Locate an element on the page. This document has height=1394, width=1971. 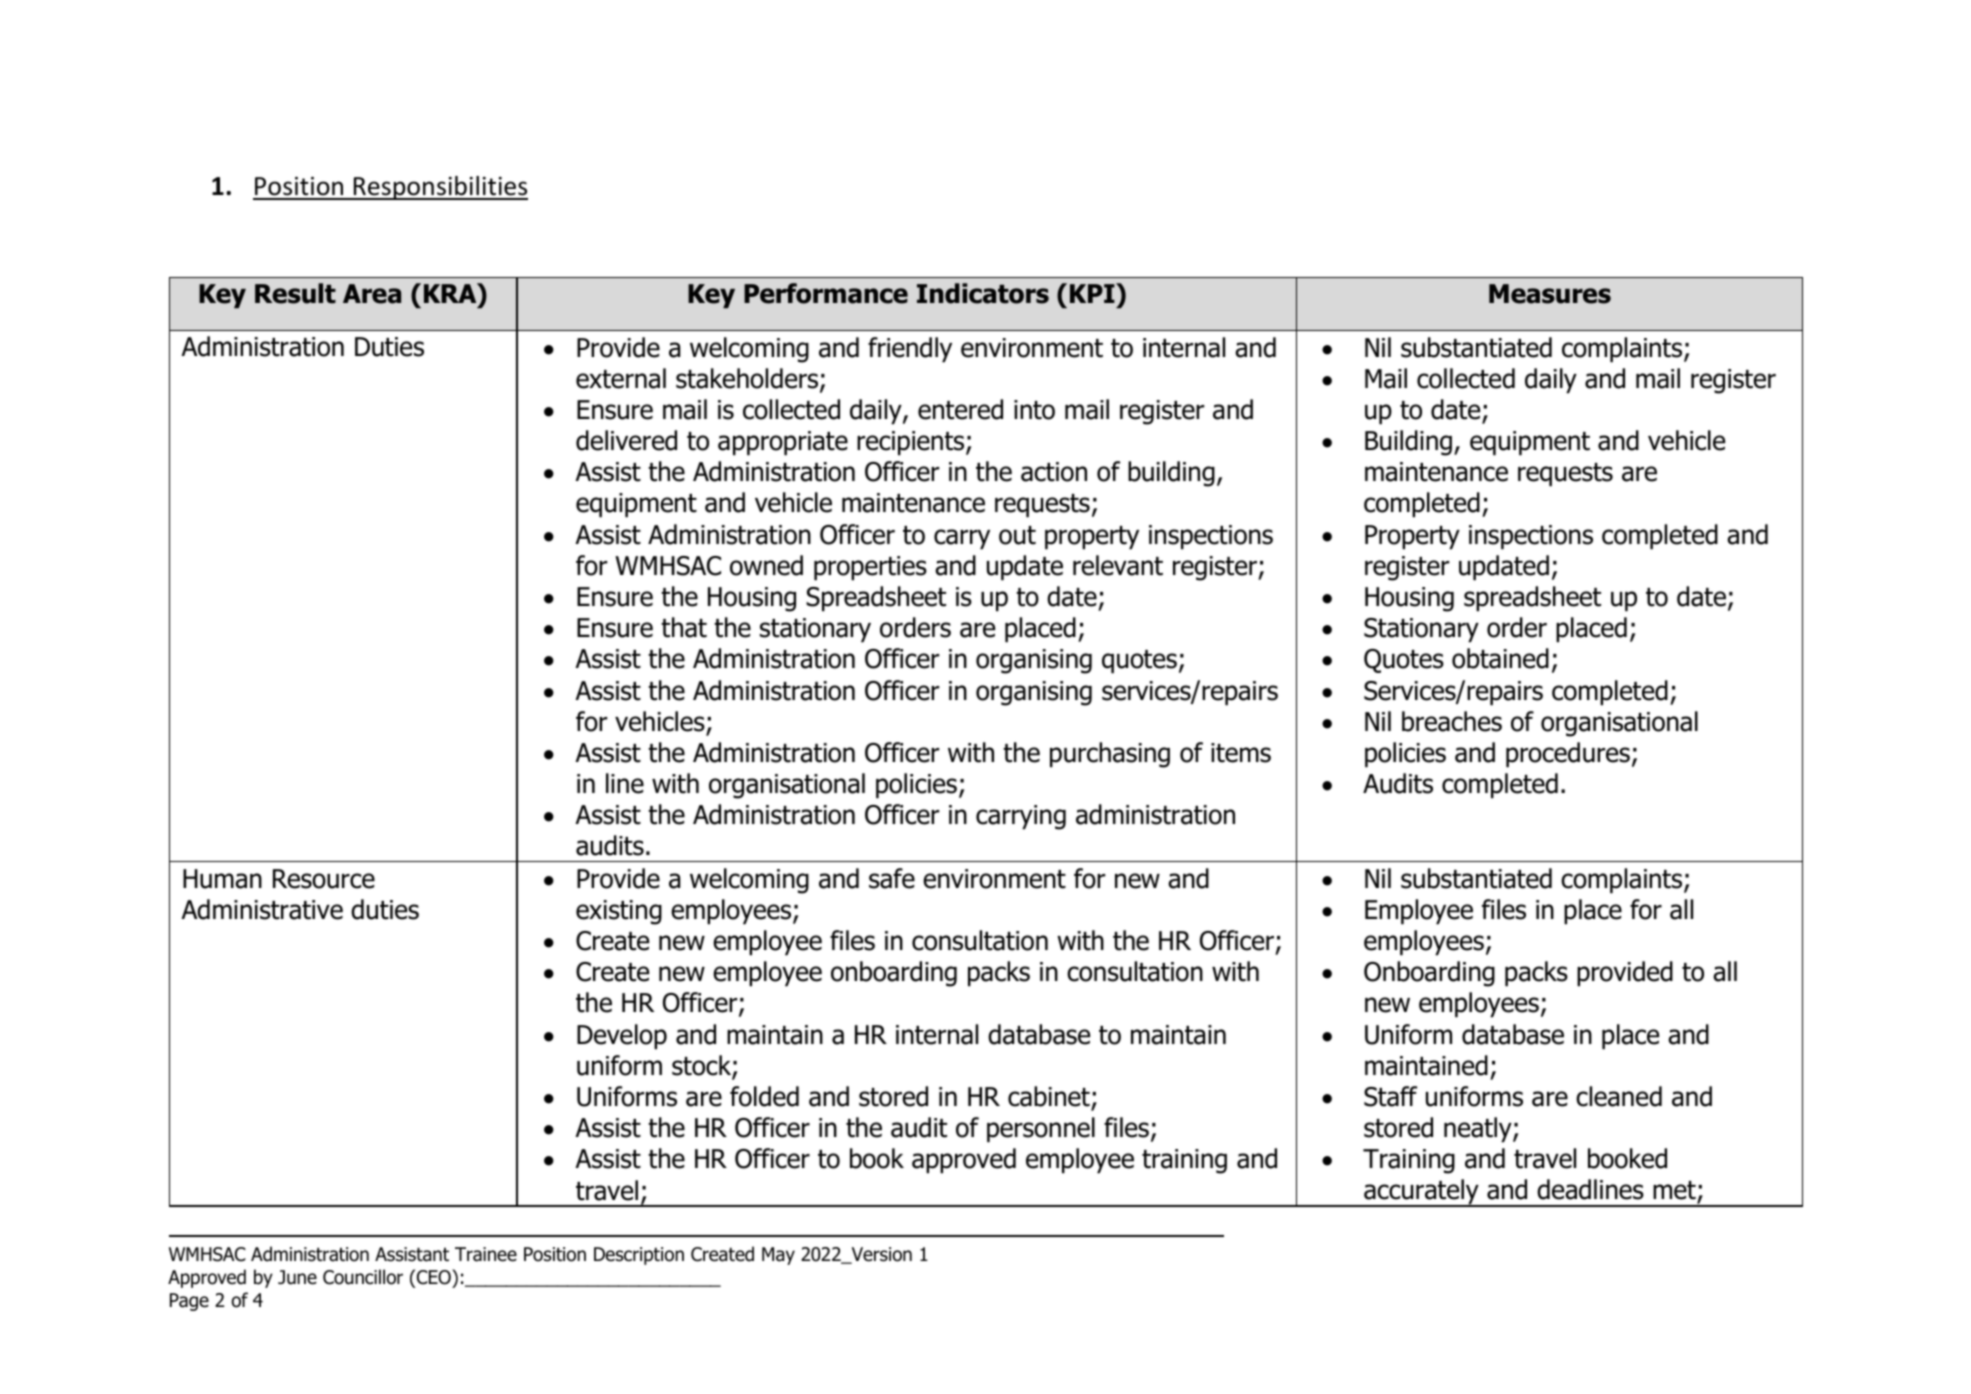
Resource is located at coordinates (324, 879).
